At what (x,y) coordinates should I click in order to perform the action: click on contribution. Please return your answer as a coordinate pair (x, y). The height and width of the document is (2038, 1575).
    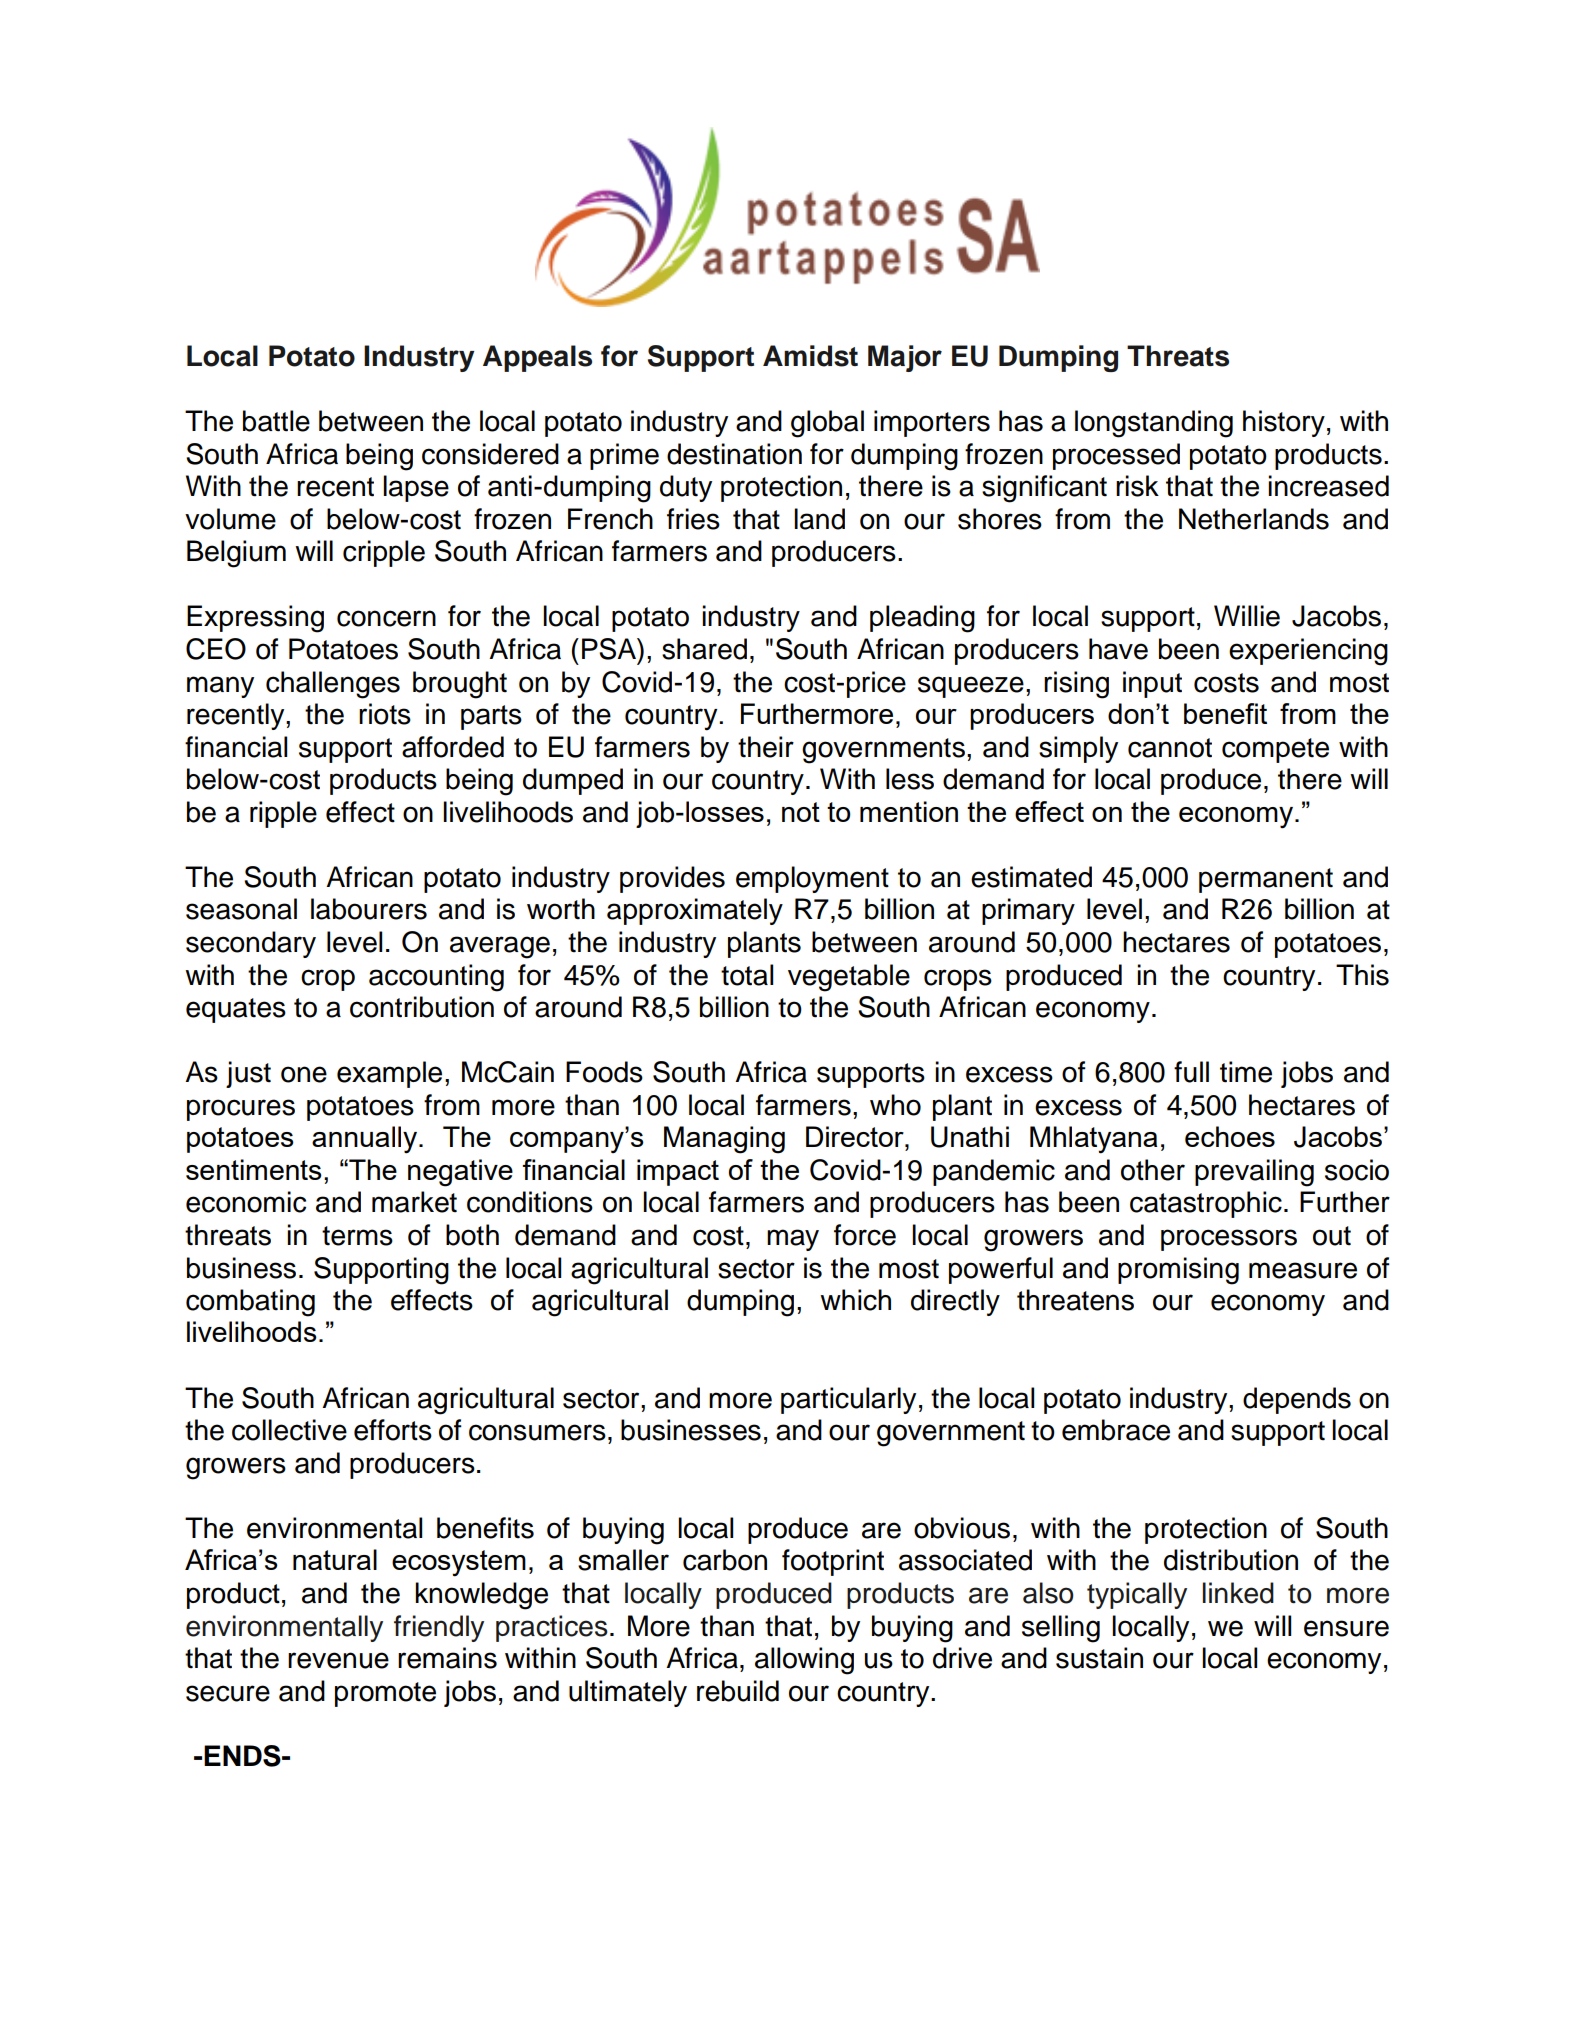
    Looking at the image, I should click on (422, 1007).
